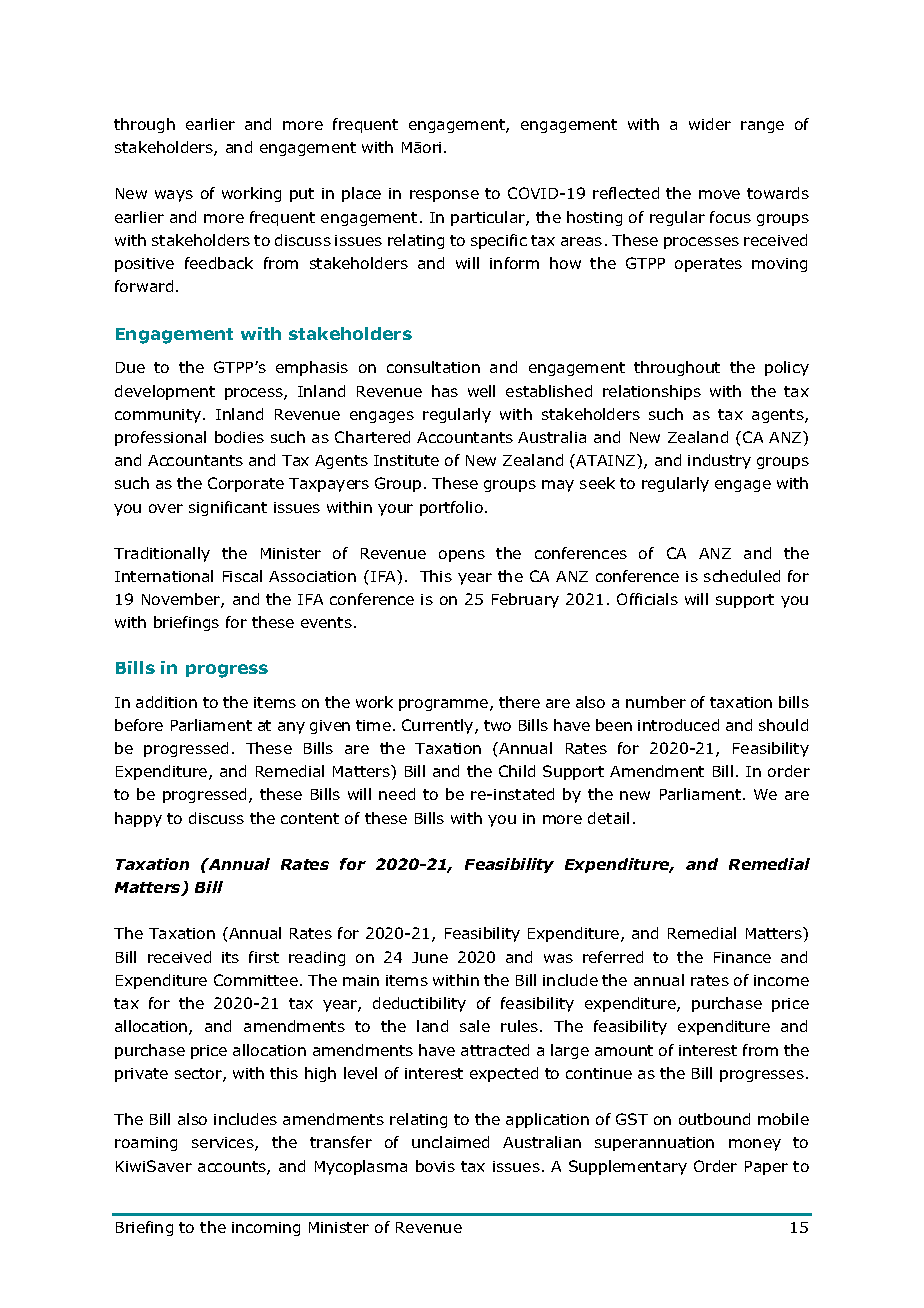  Describe the element at coordinates (174, 196) in the screenshot. I see `ways` at that location.
